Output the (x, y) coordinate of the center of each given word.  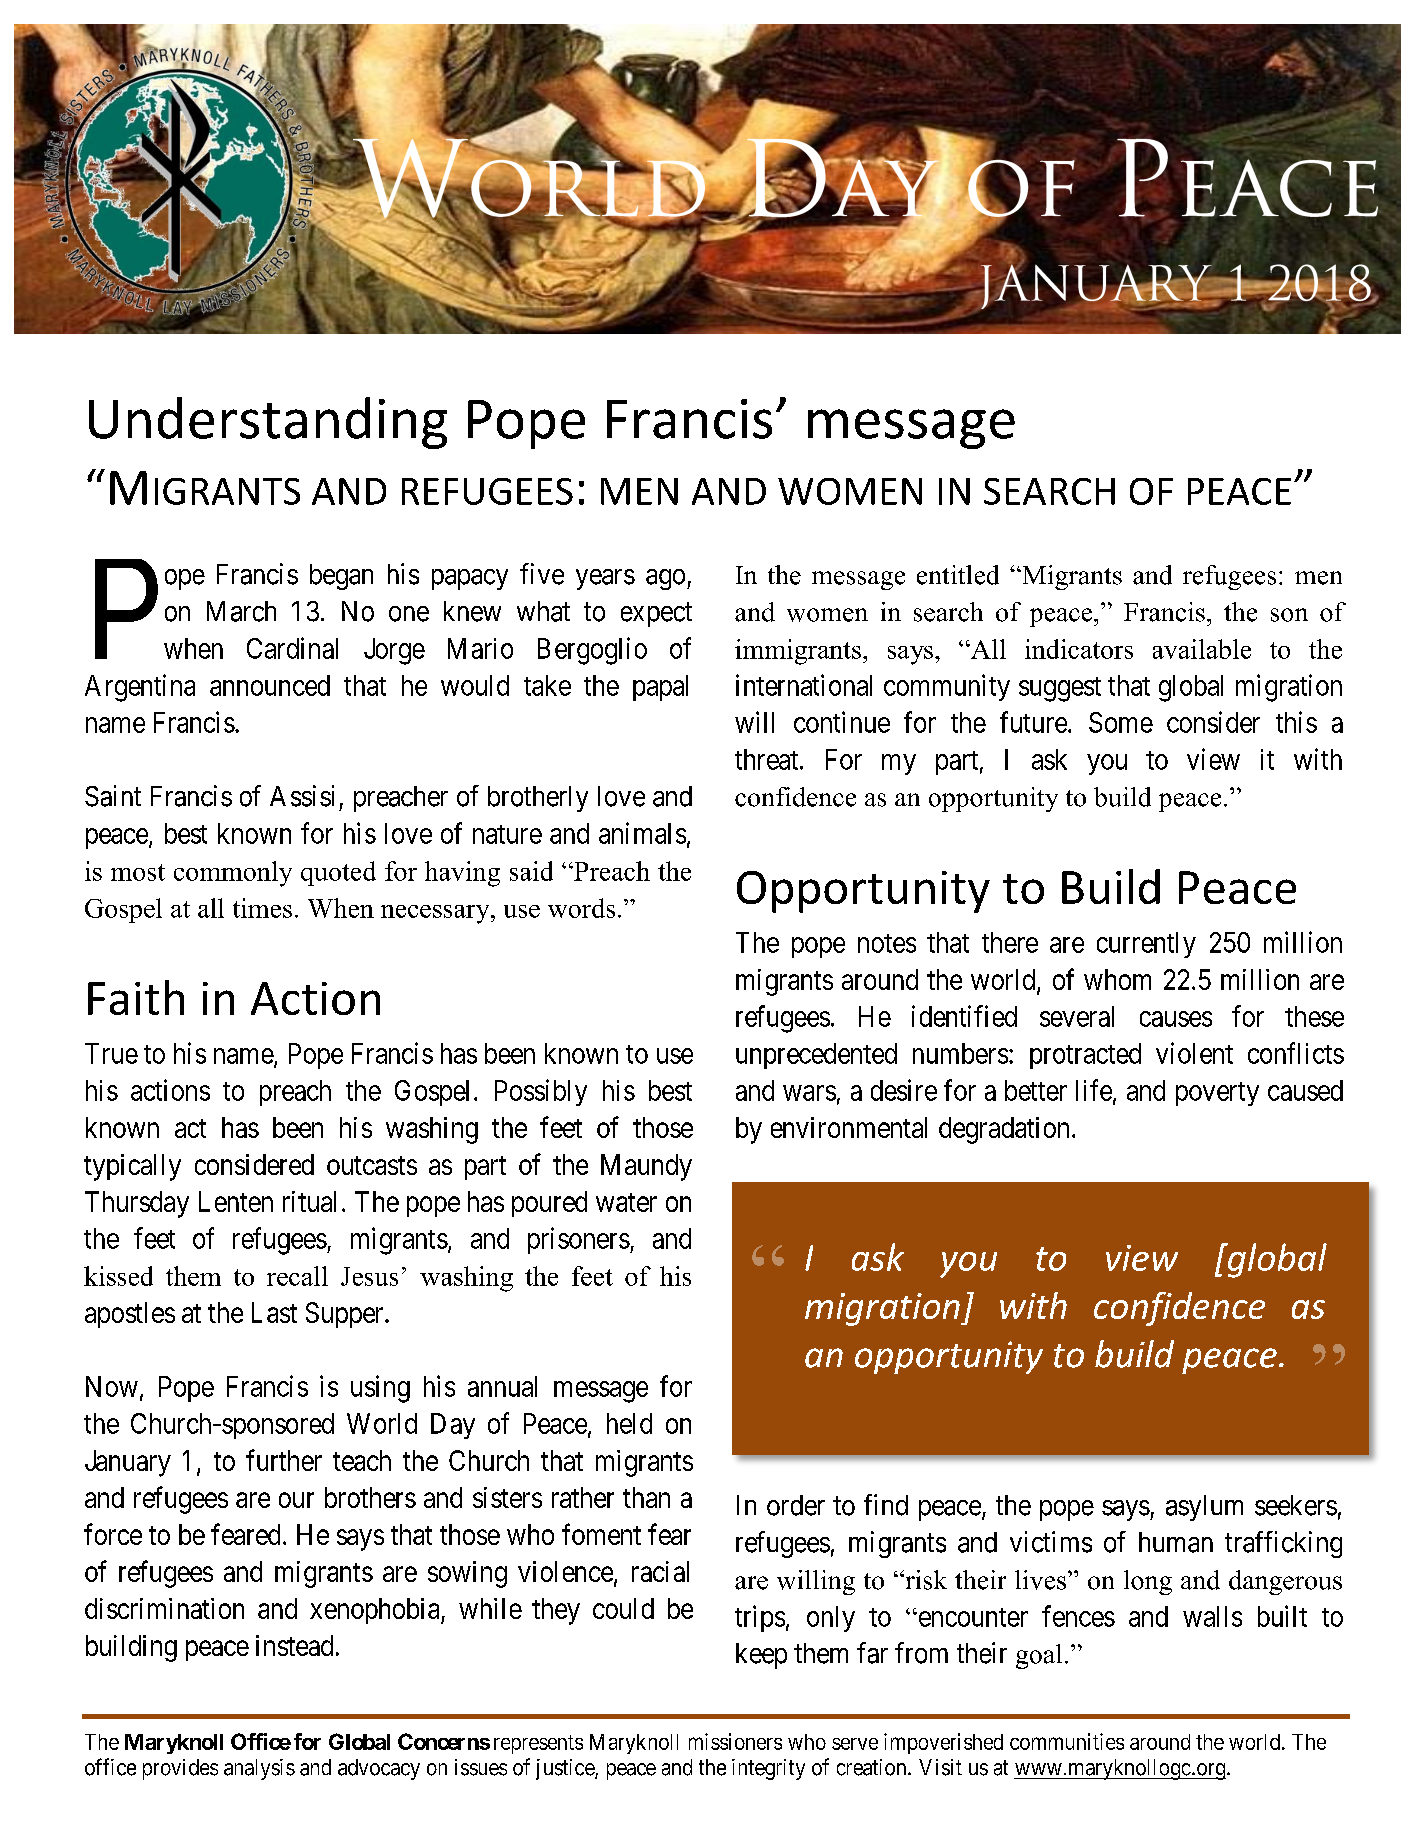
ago (665, 579)
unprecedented (816, 1056)
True (111, 1053)
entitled (958, 575)
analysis (259, 1769)
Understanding (268, 423)
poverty (1217, 1094)
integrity (768, 1769)
